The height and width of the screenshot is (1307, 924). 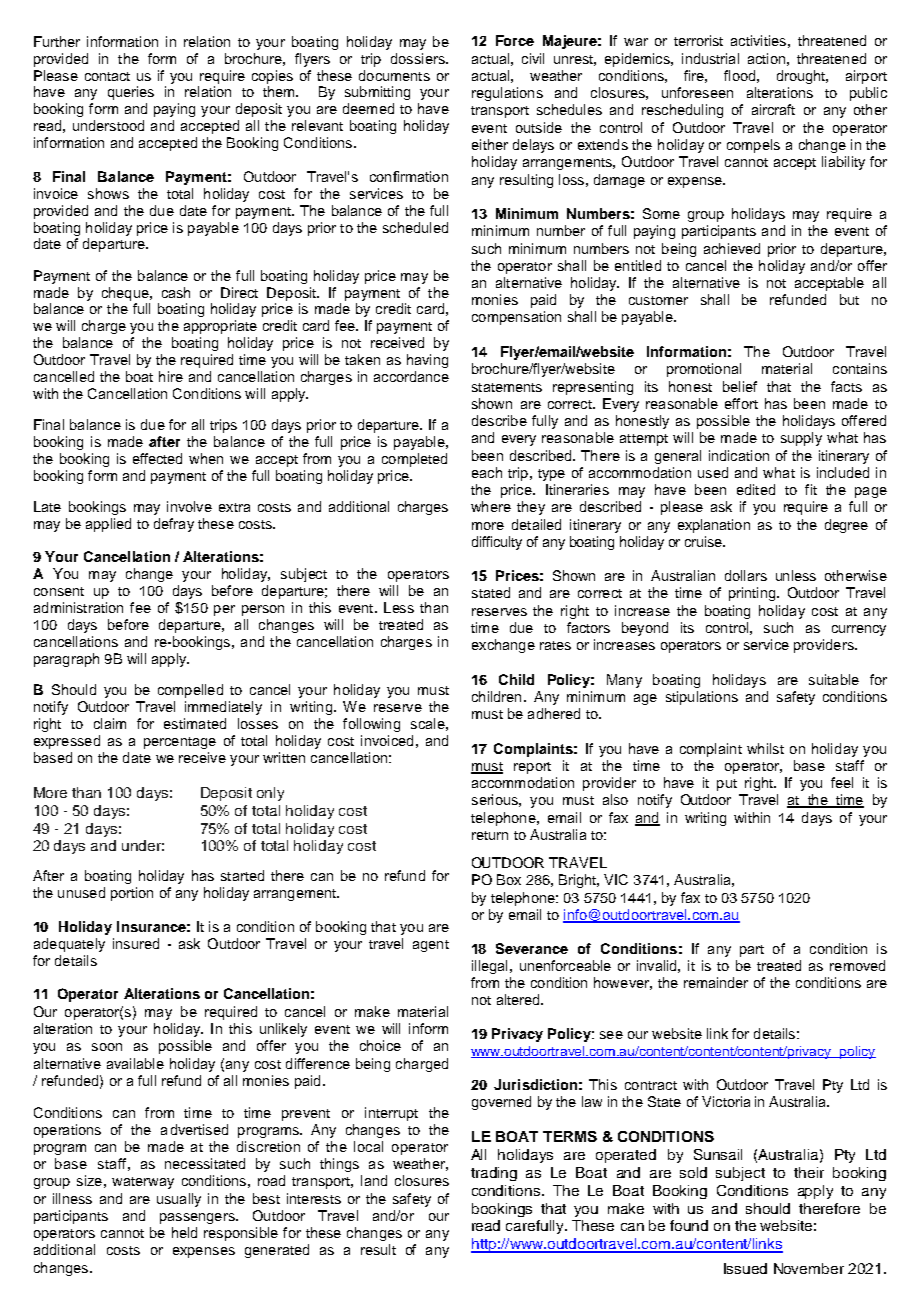 What do you see at coordinates (131, 93) in the screenshot?
I see `queries` at bounding box center [131, 93].
